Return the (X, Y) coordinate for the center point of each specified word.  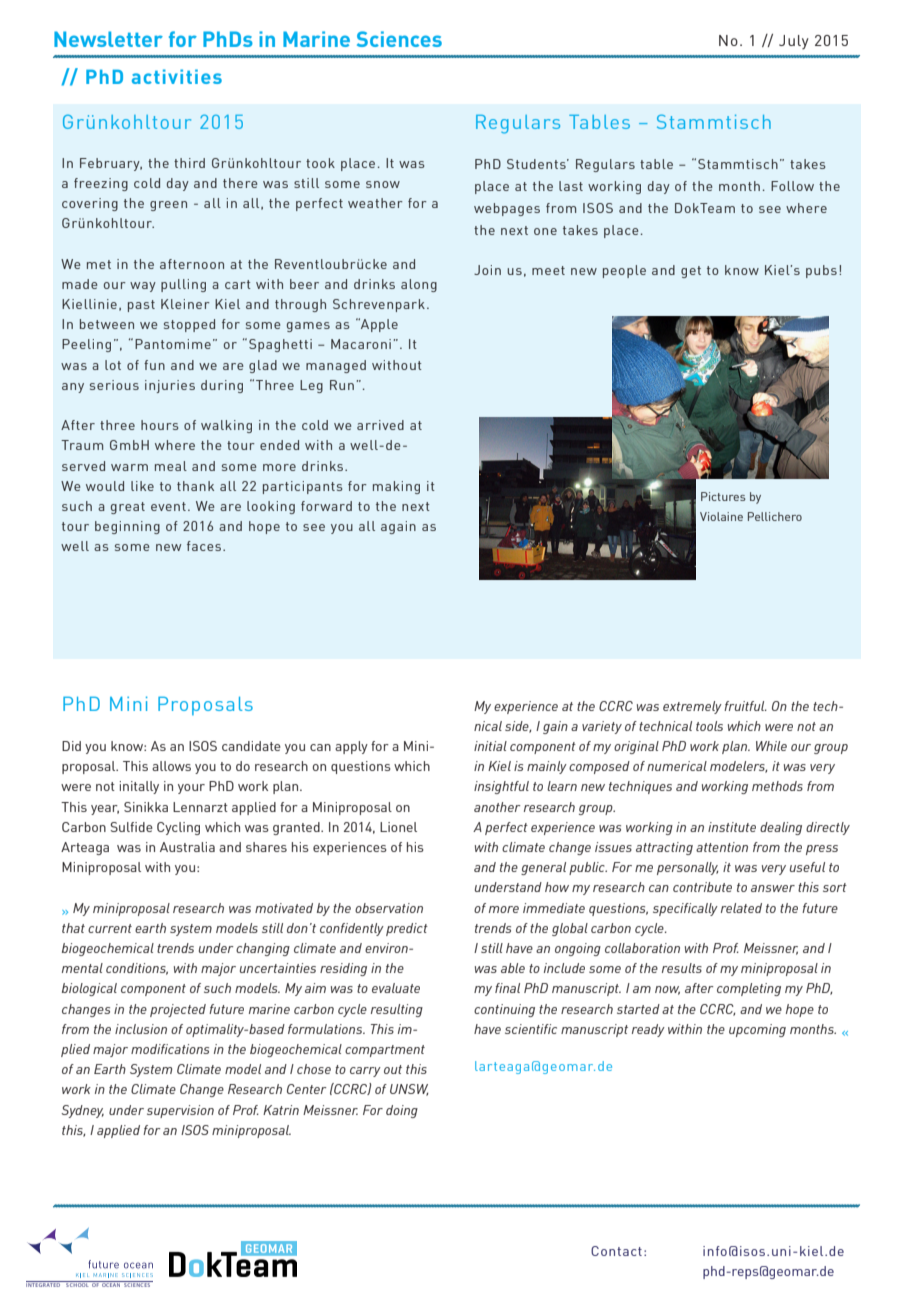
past (141, 306)
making (396, 487)
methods (777, 786)
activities (177, 76)
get (691, 272)
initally (139, 787)
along (419, 285)
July (794, 42)
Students (537, 164)
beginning (127, 527)
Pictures (723, 496)
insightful (501, 787)
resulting (397, 1010)
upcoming (757, 1030)
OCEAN (111, 1284)
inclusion (141, 1029)
